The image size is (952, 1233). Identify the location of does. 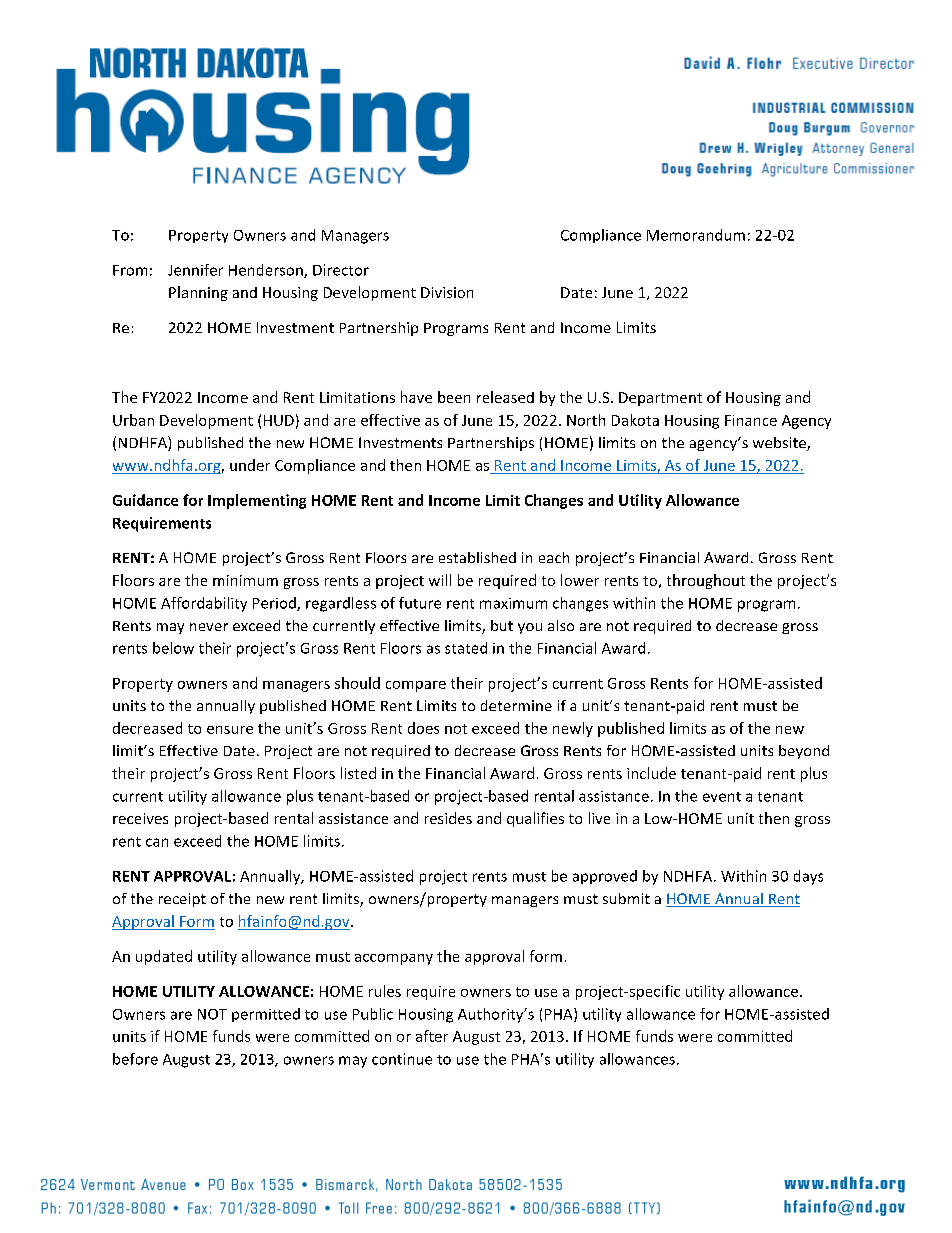
(423, 728).
